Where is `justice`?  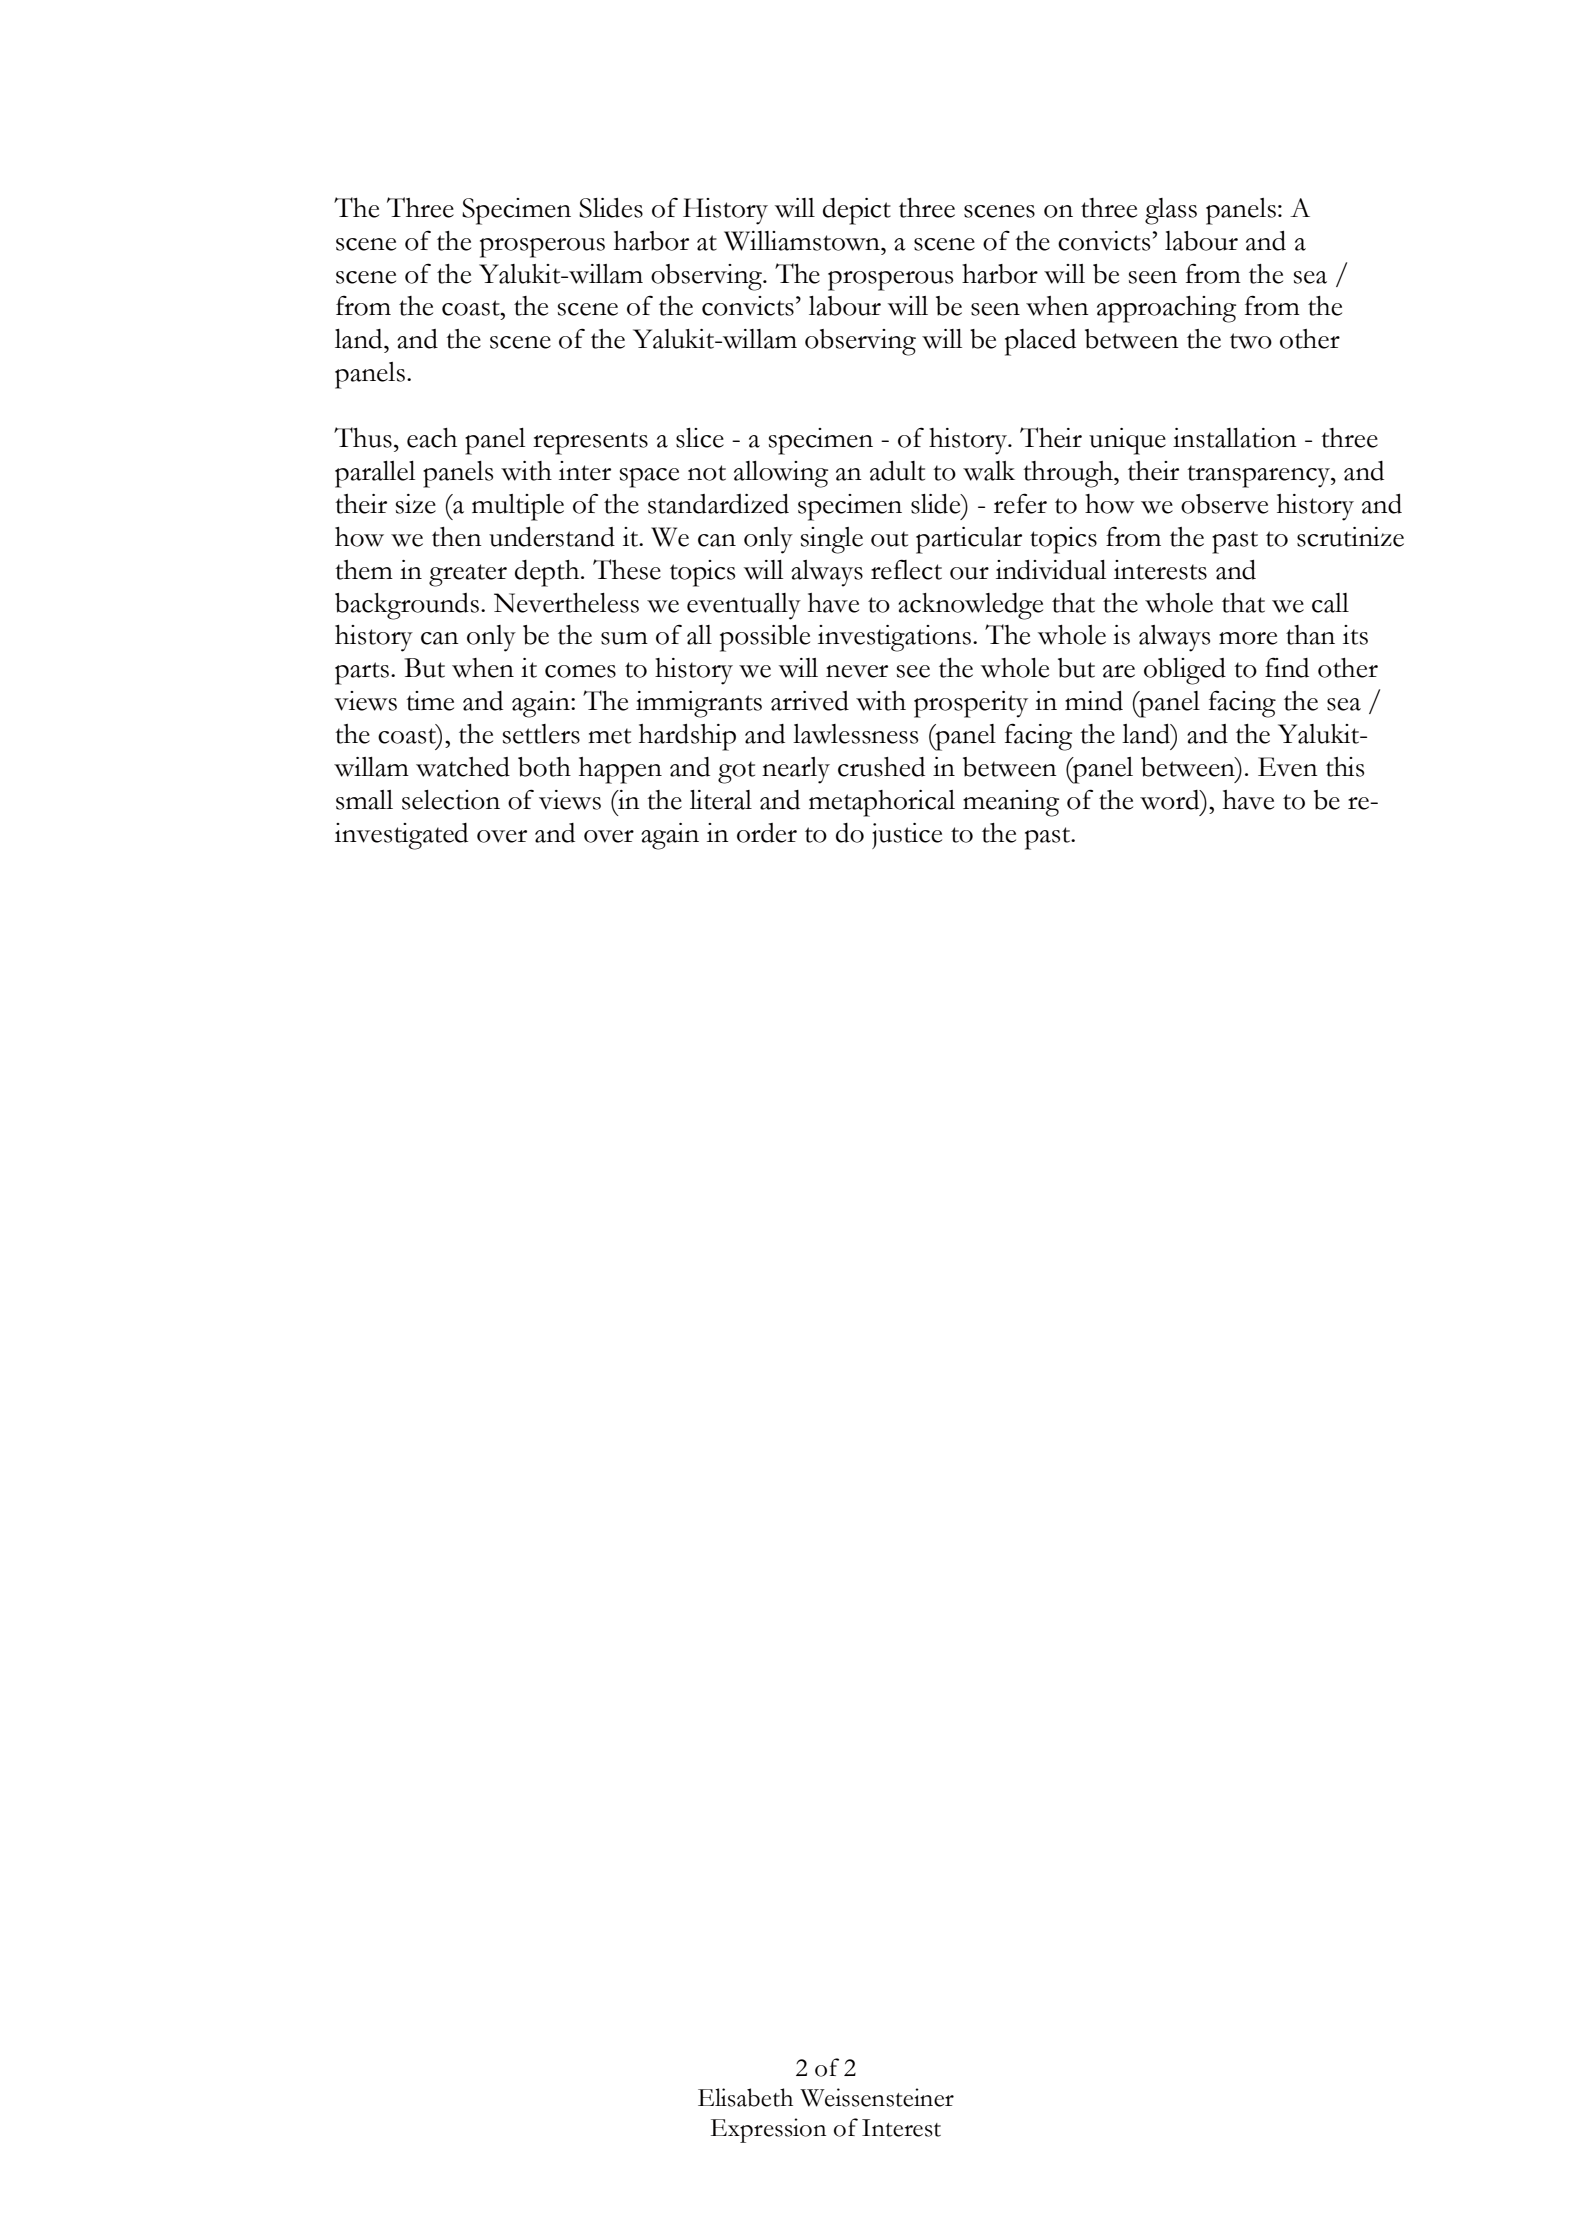 justice is located at coordinates (907, 836).
